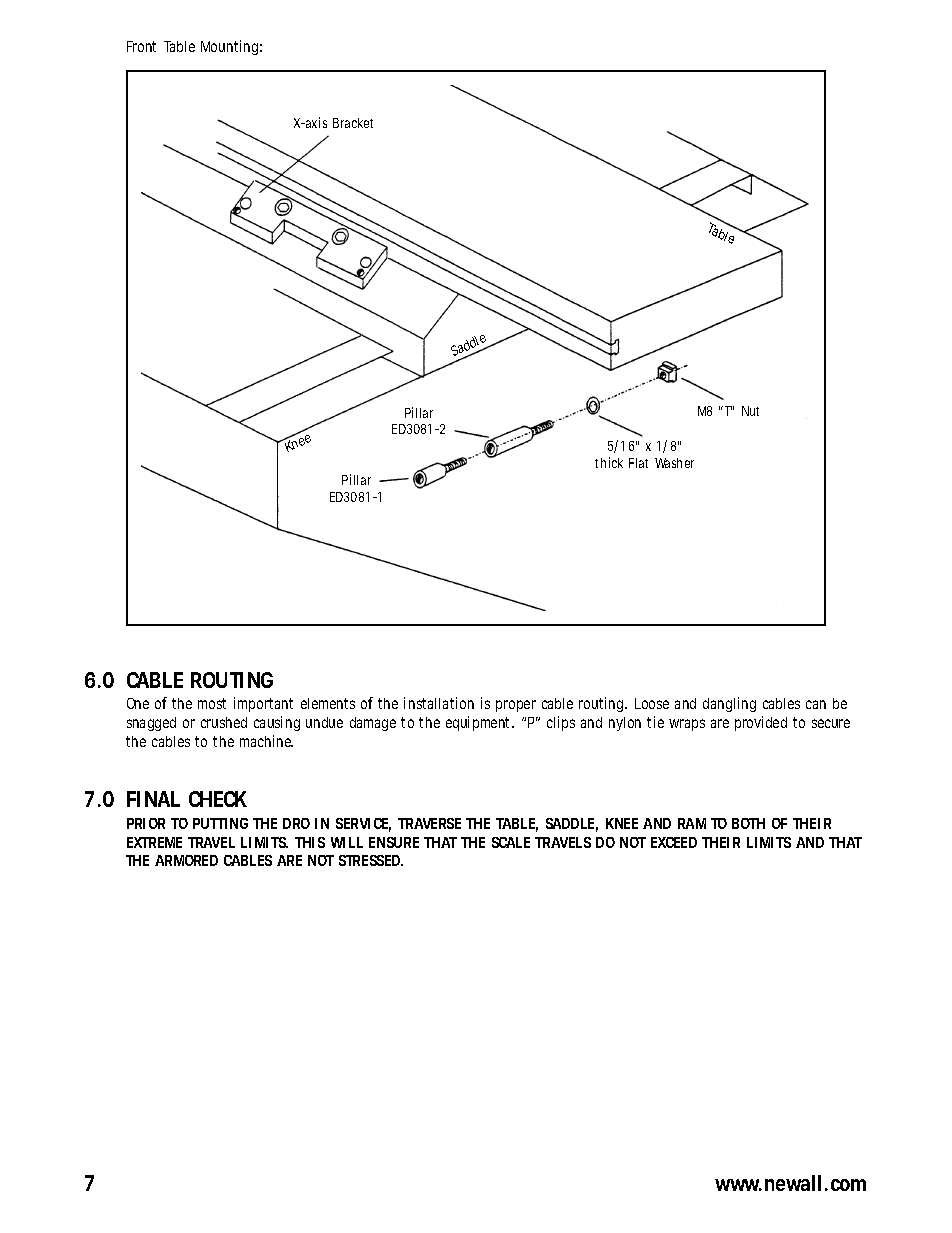 This page has width=952, height=1233. What do you see at coordinates (674, 463) in the page?
I see `Washer` at bounding box center [674, 463].
